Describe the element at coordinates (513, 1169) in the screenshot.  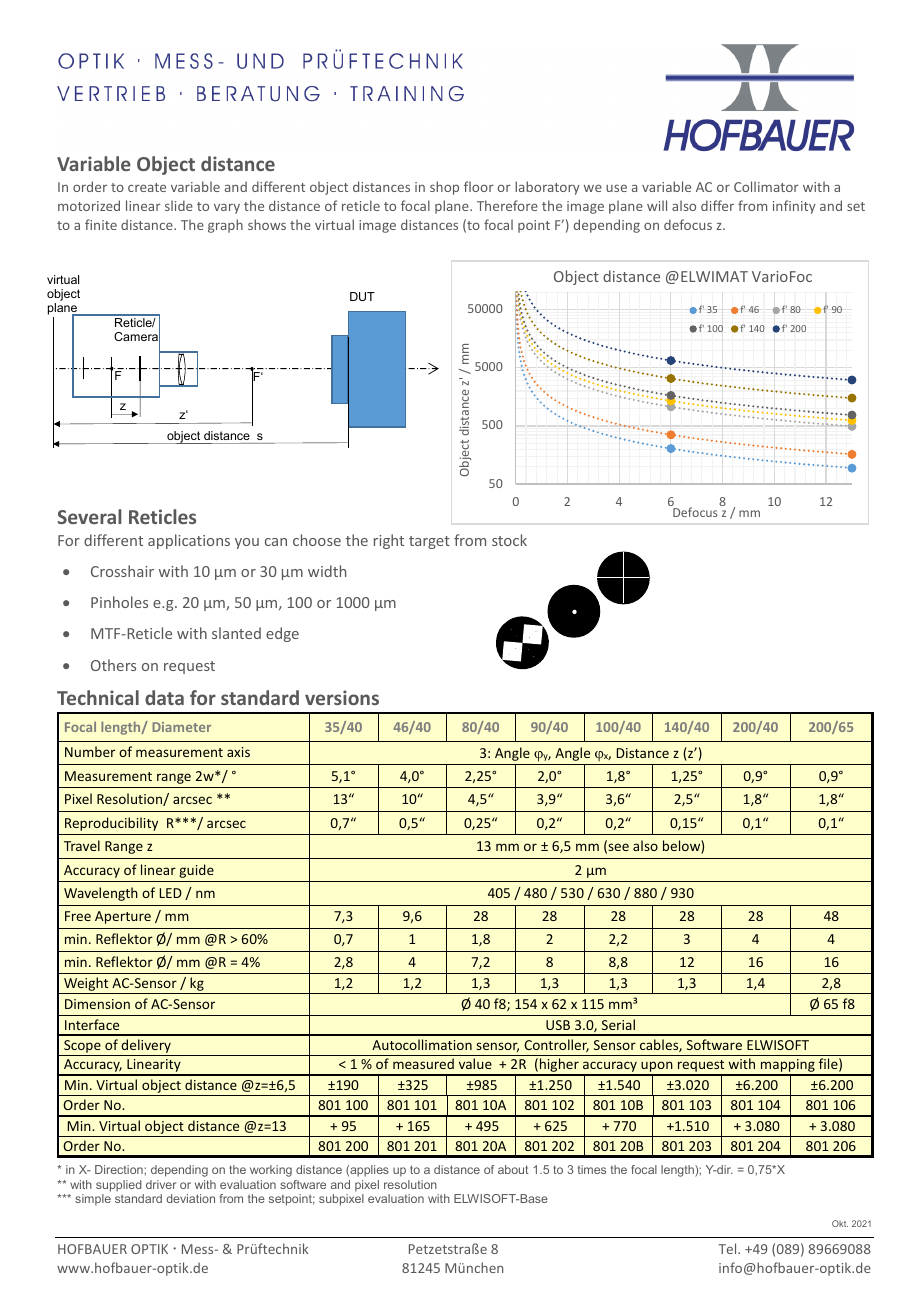
I see `about` at that location.
